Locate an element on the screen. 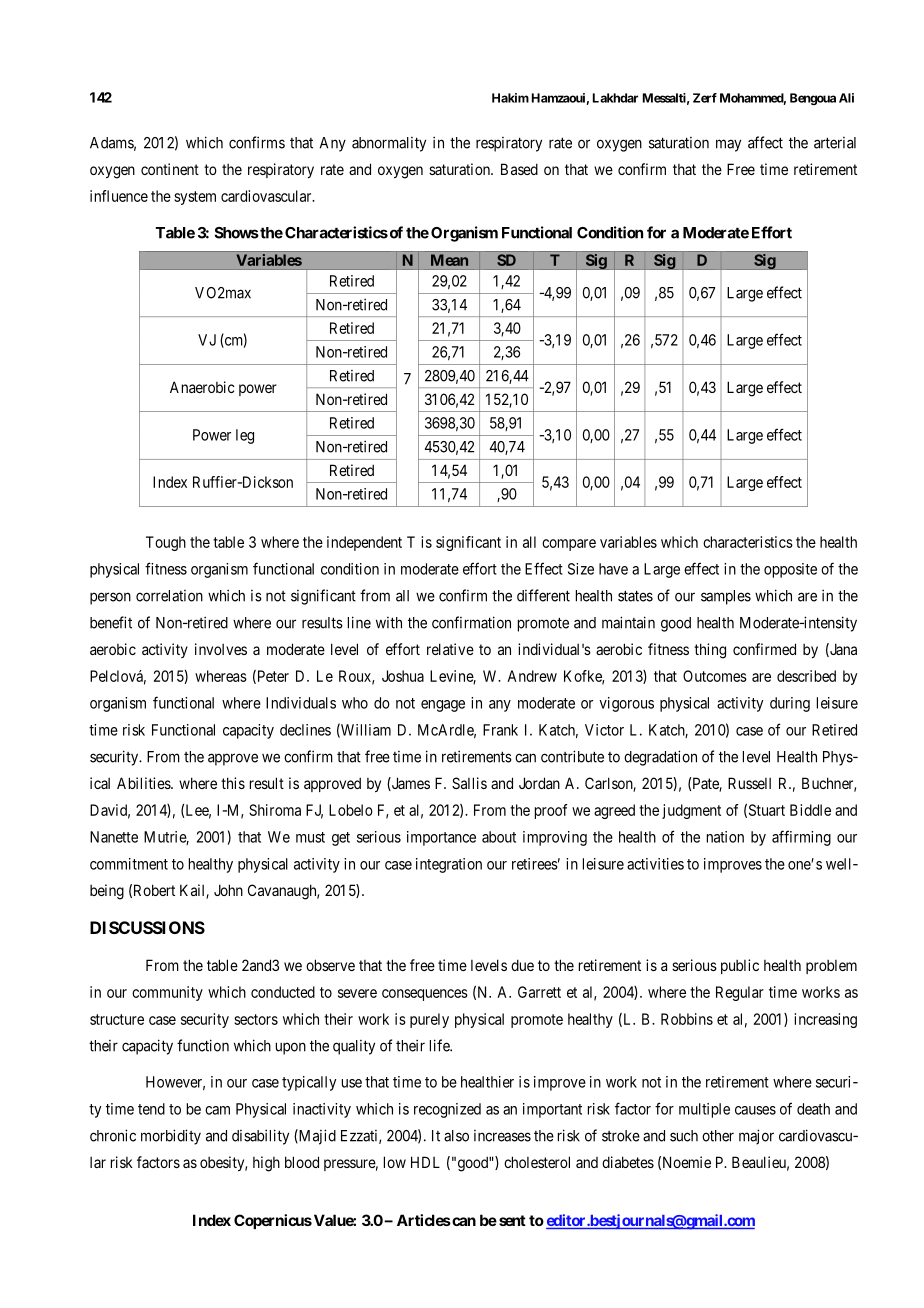 This screenshot has height=1308, width=924. continent is located at coordinates (170, 169).
